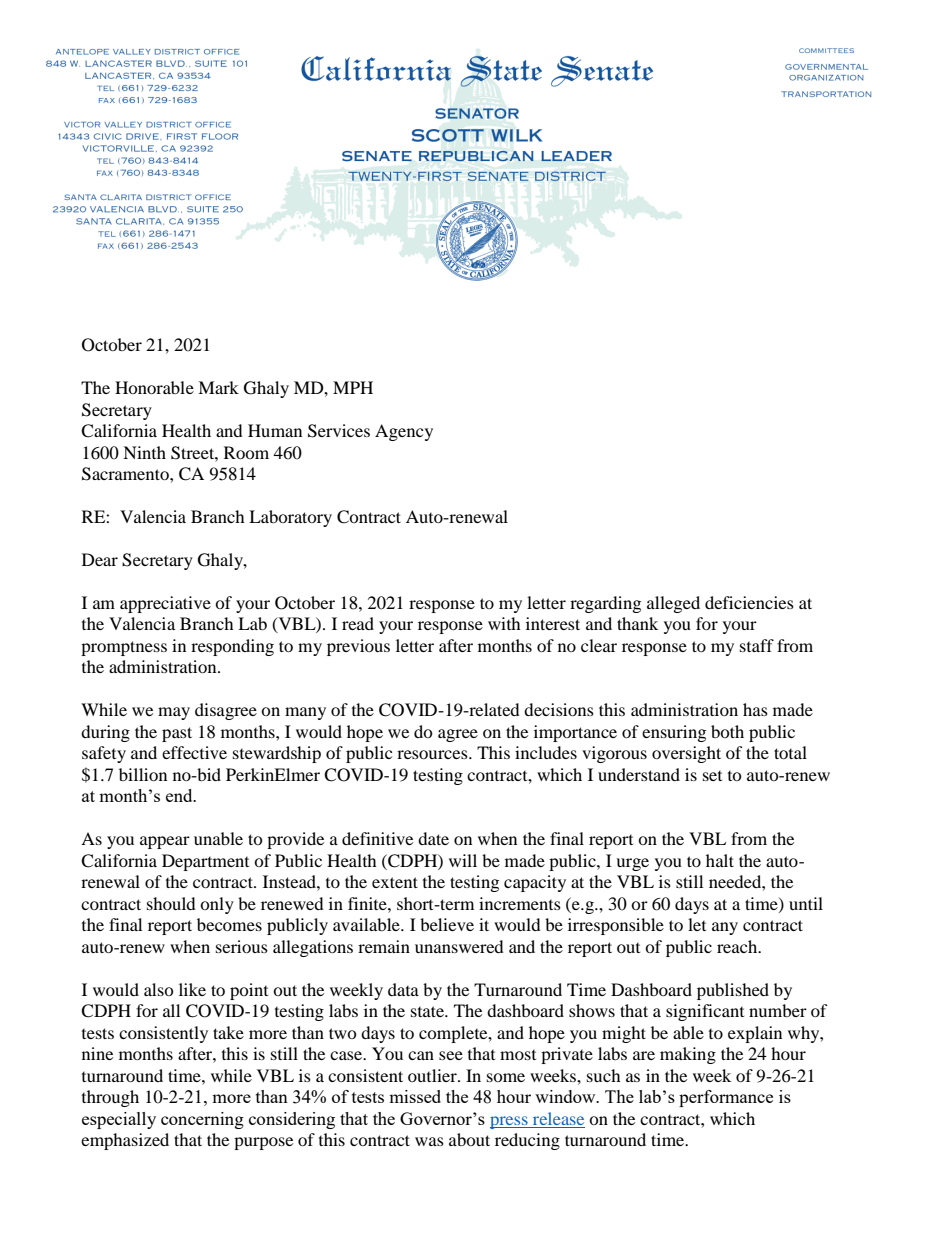 This image has width=952, height=1233. What do you see at coordinates (673, 604) in the image?
I see `alleged` at bounding box center [673, 604].
